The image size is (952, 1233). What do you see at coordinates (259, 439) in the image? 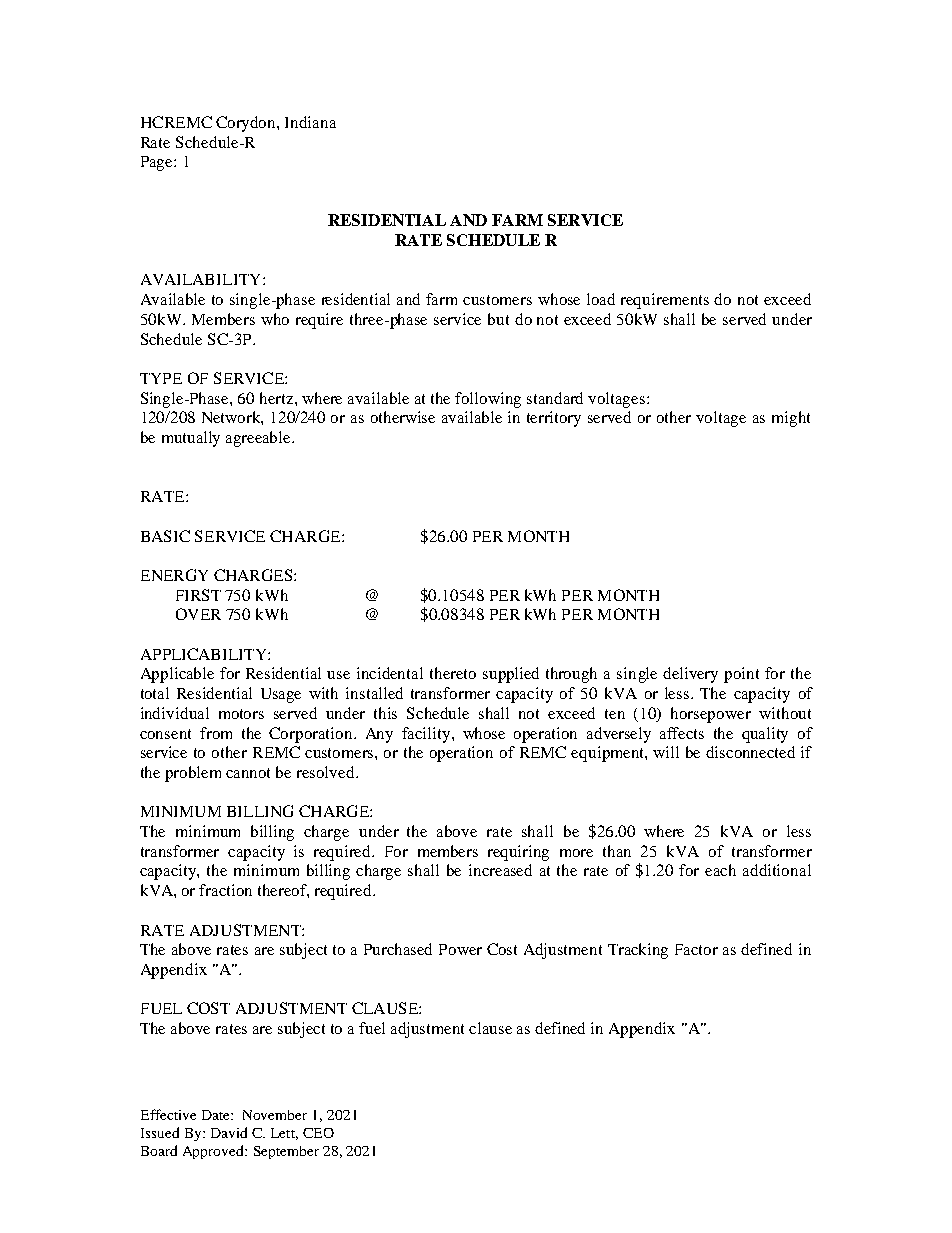
I see `agreeable` at bounding box center [259, 439].
